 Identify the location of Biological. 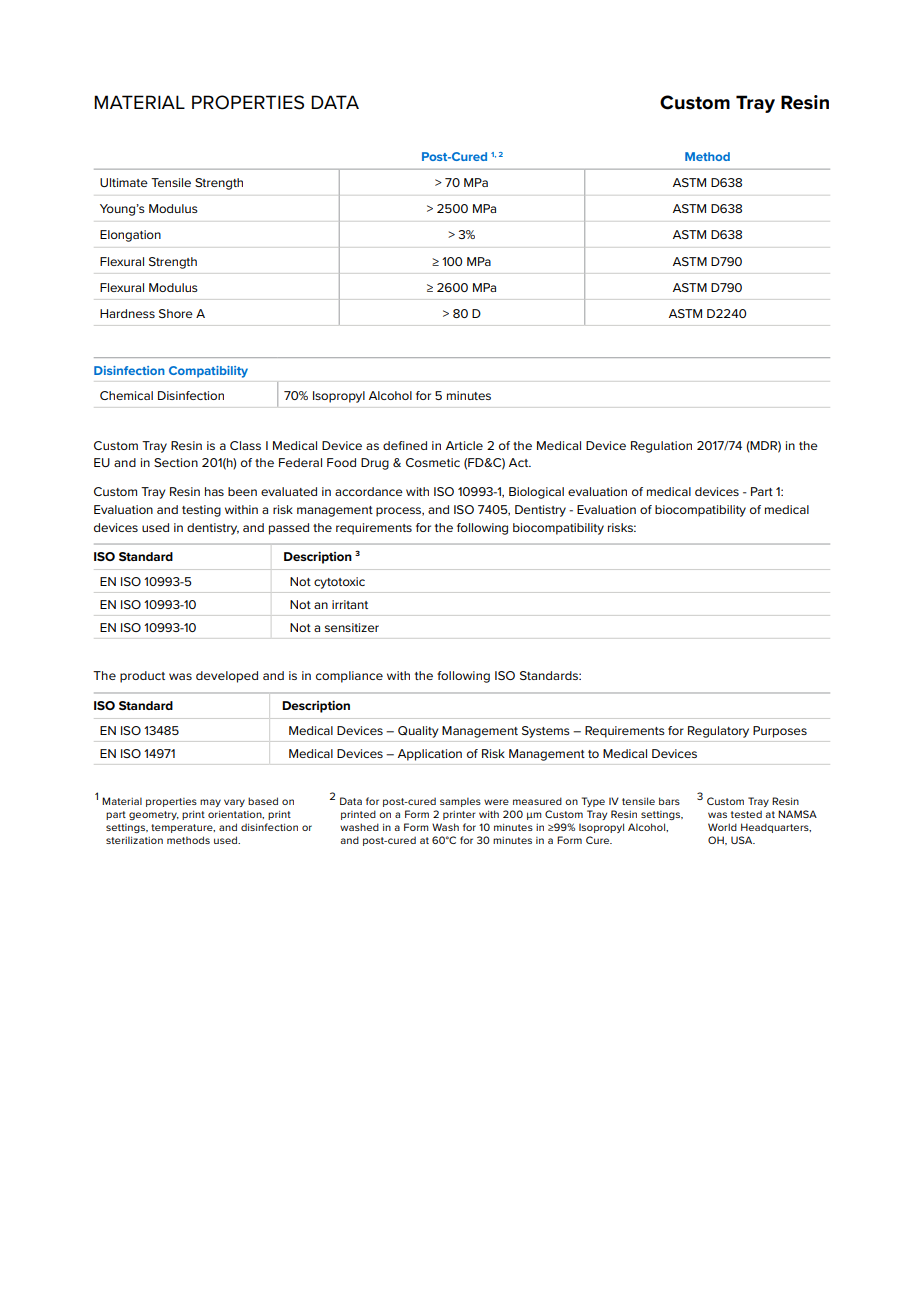
(536, 493).
